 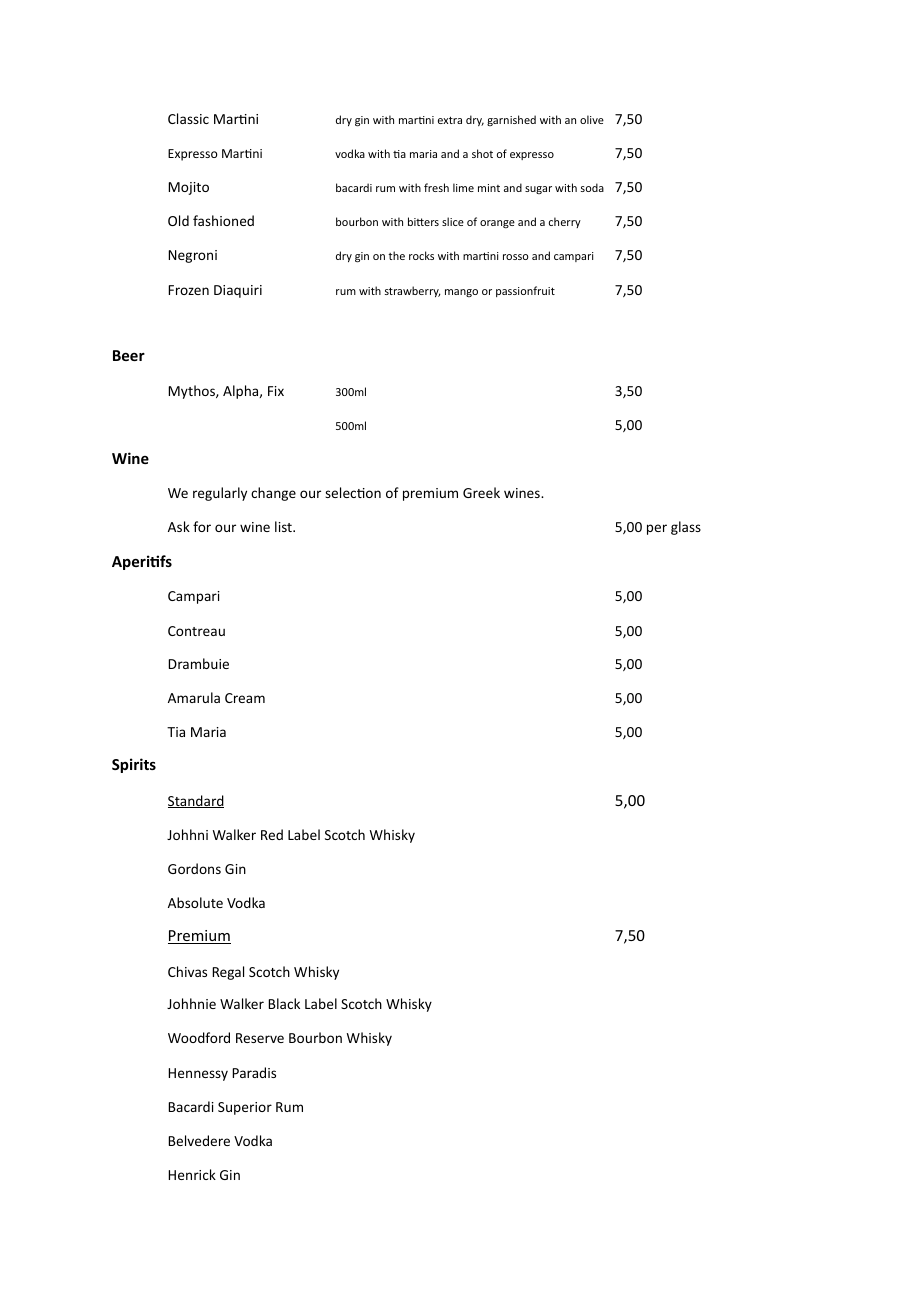 I want to click on soda, so click(x=592, y=187).
